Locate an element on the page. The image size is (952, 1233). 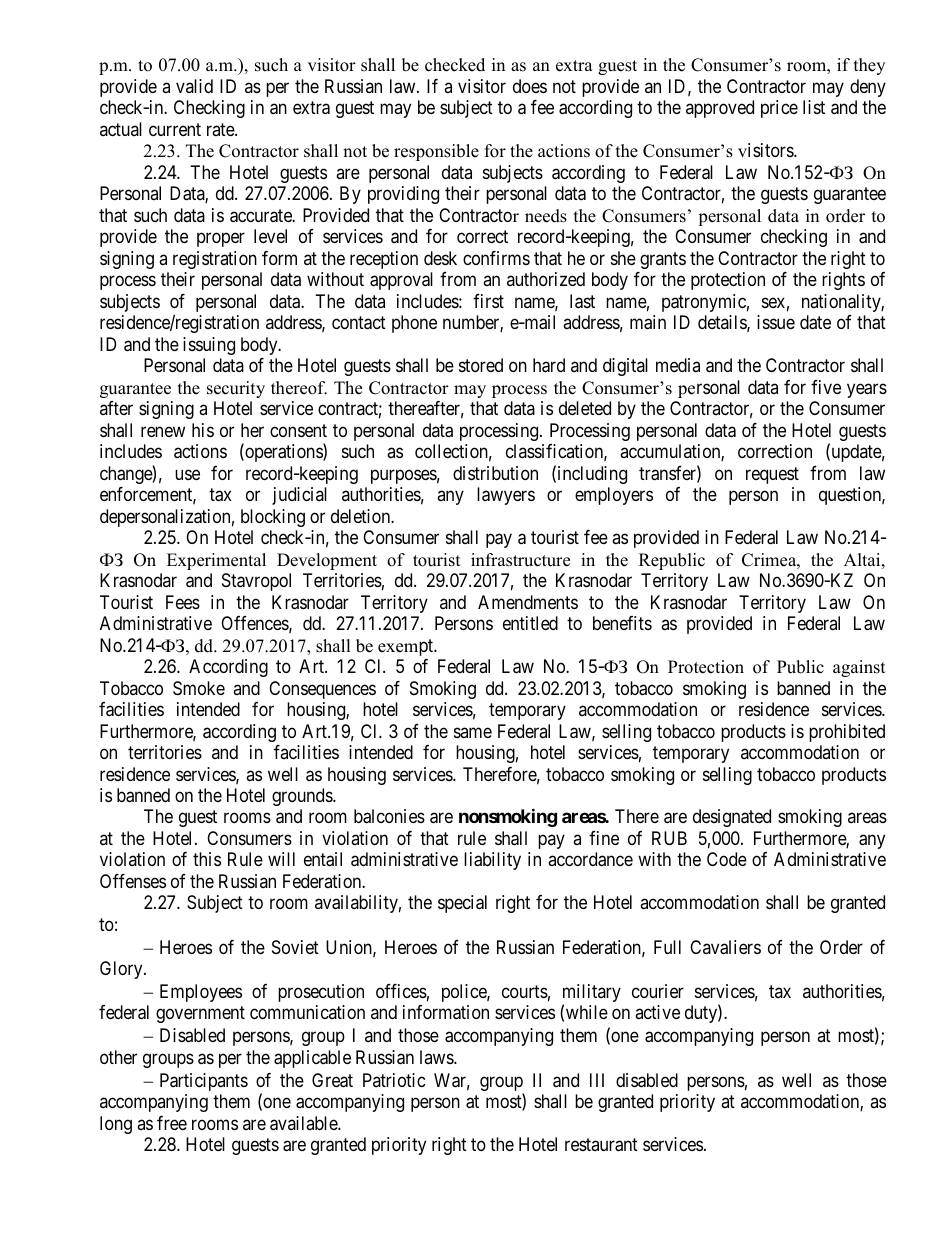
price is located at coordinates (779, 109).
